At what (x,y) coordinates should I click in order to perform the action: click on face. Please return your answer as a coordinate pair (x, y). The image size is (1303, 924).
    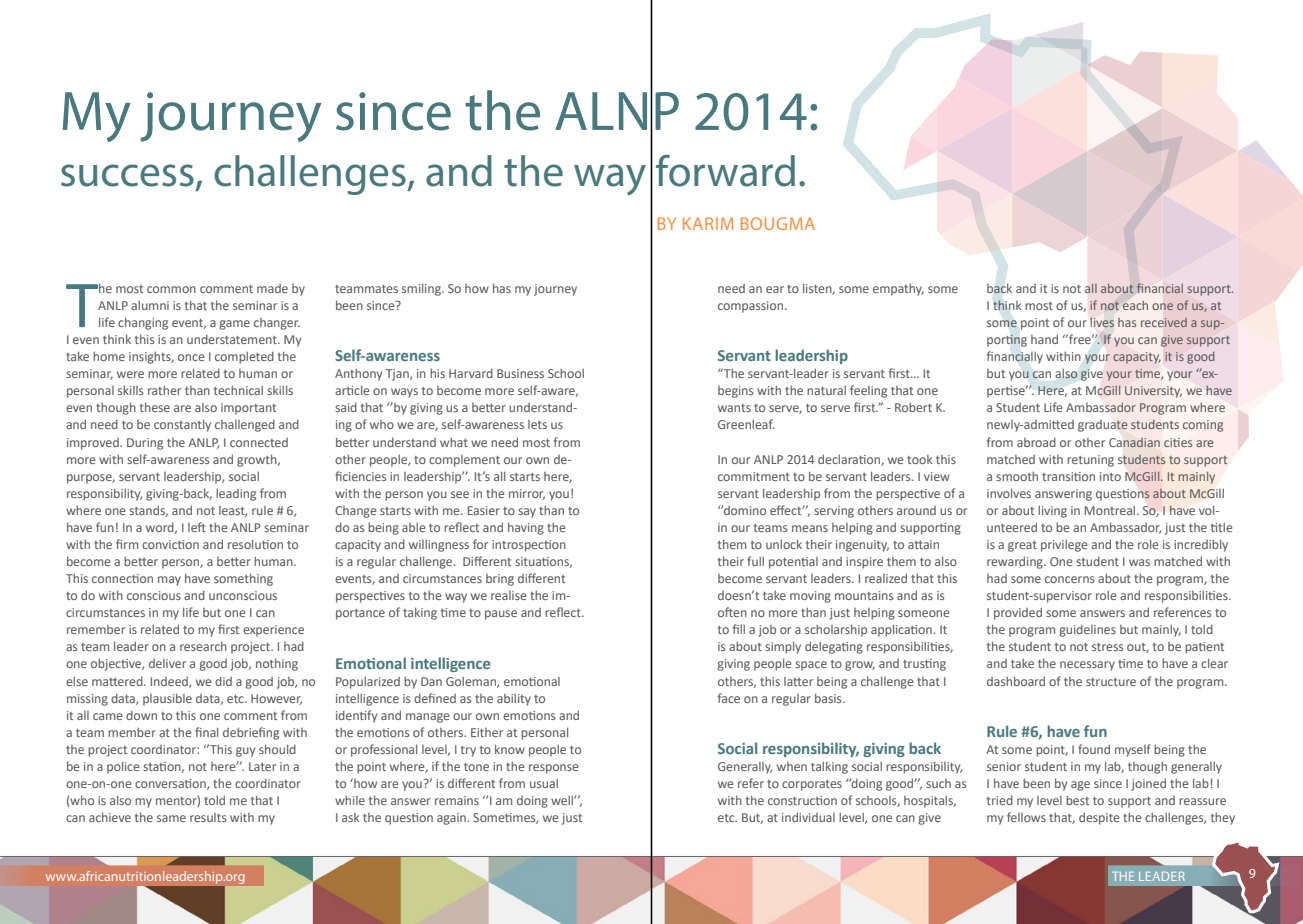
    Looking at the image, I should click on (729, 698).
